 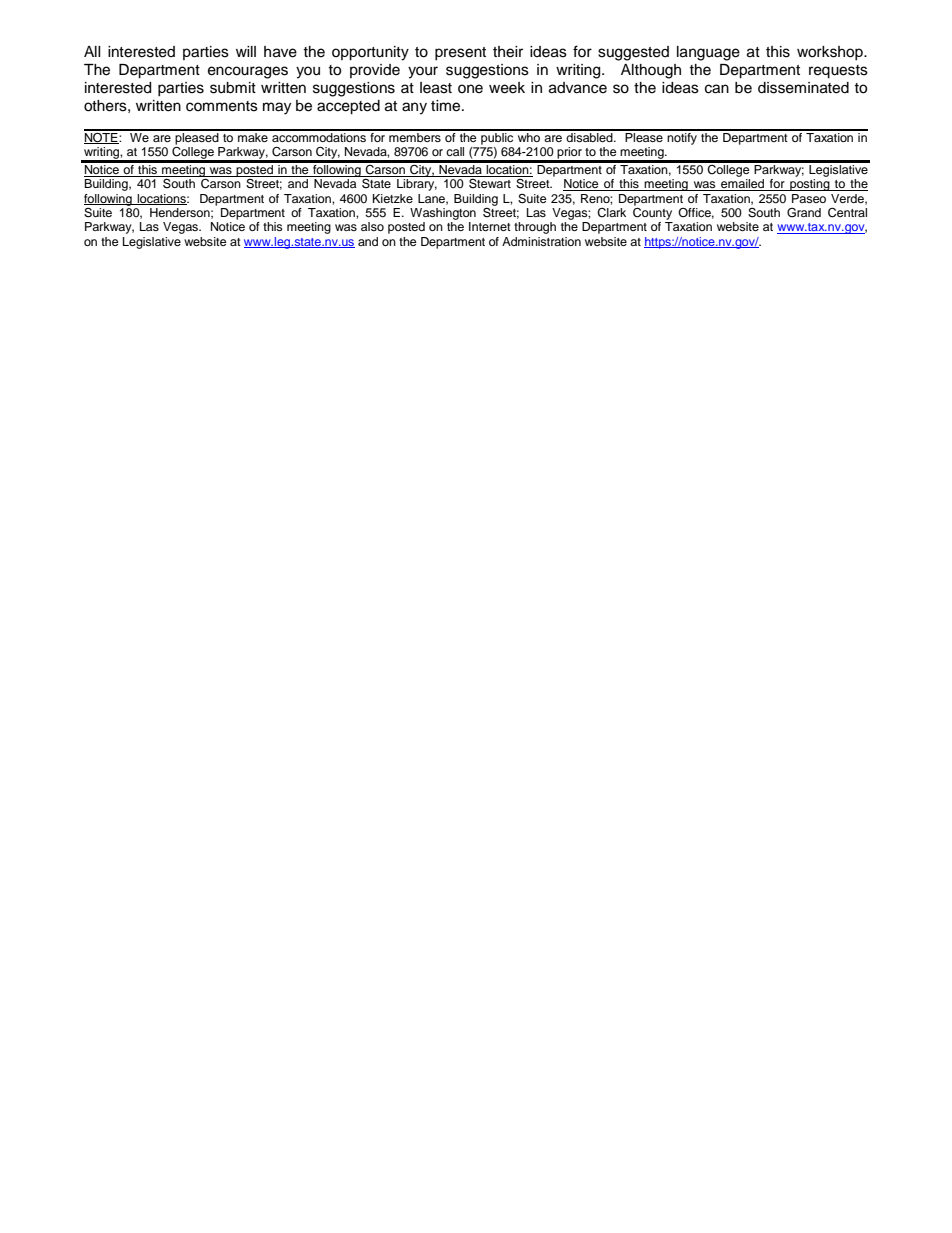 I want to click on Stewart, so click(x=490, y=183).
